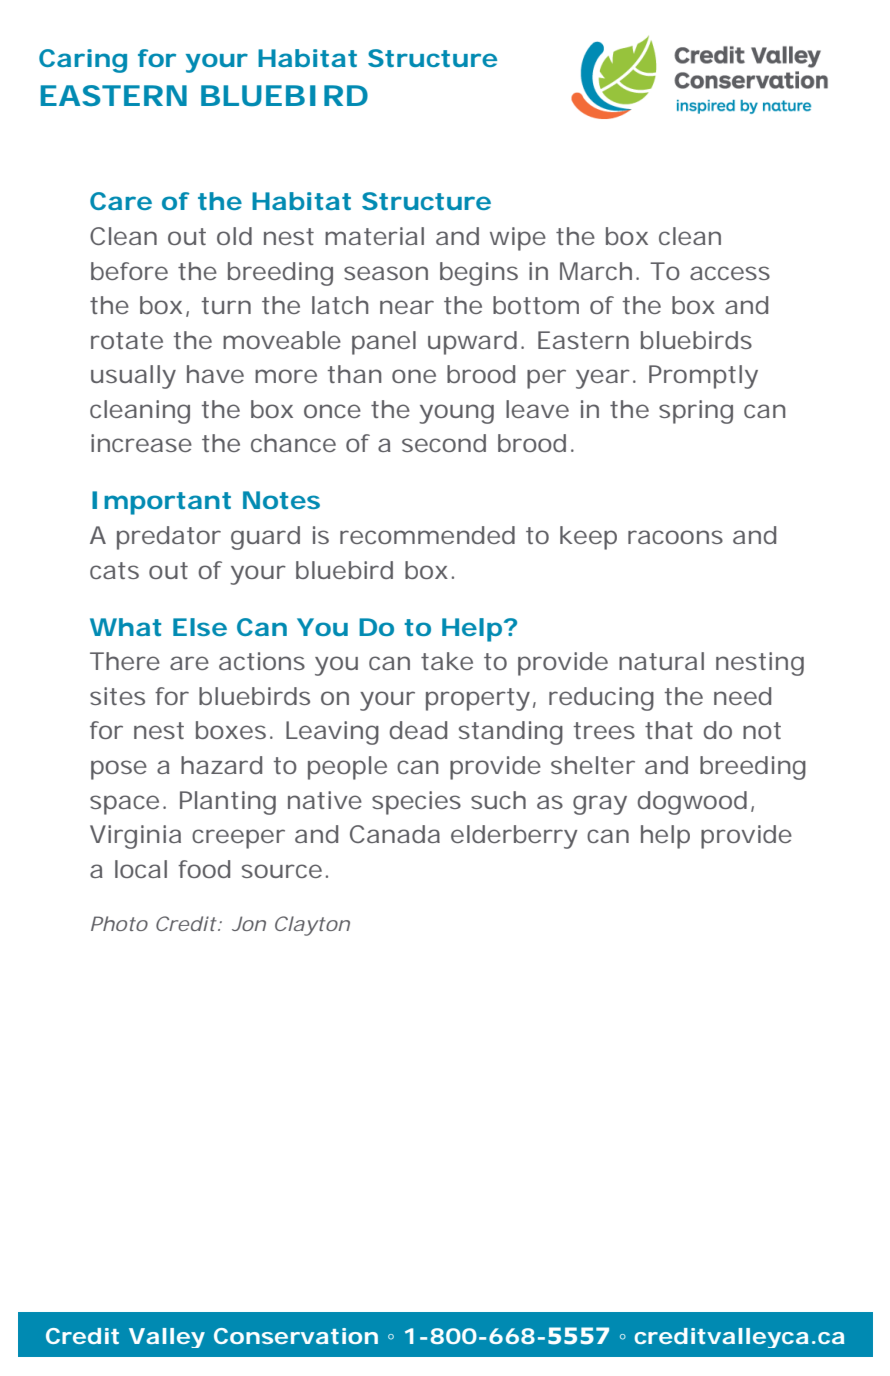  Describe the element at coordinates (730, 273) in the image. I see `access` at that location.
